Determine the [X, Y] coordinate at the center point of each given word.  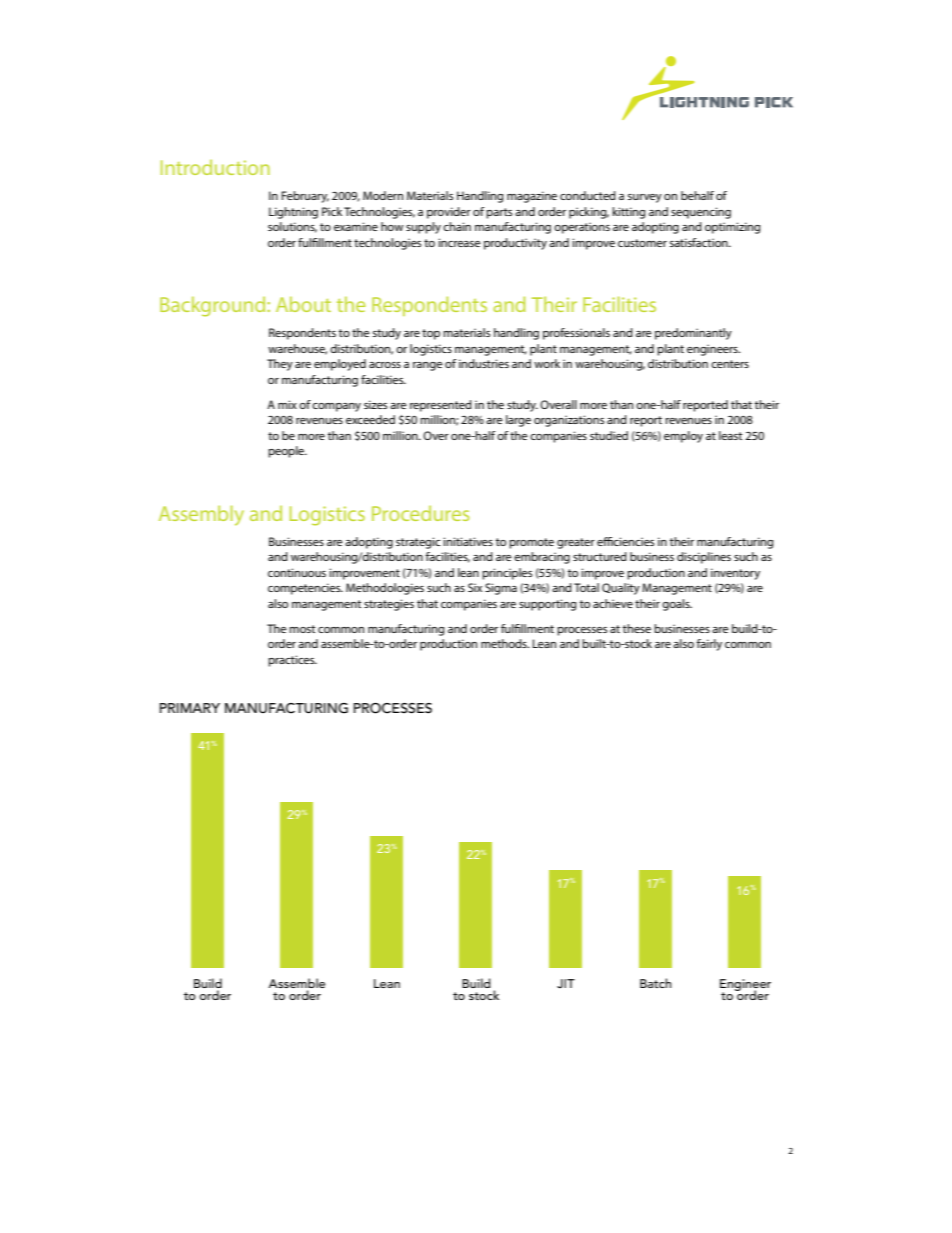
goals [677, 605]
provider [449, 213]
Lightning [293, 213]
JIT [566, 983]
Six [475, 587]
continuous [297, 572]
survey [645, 198]
